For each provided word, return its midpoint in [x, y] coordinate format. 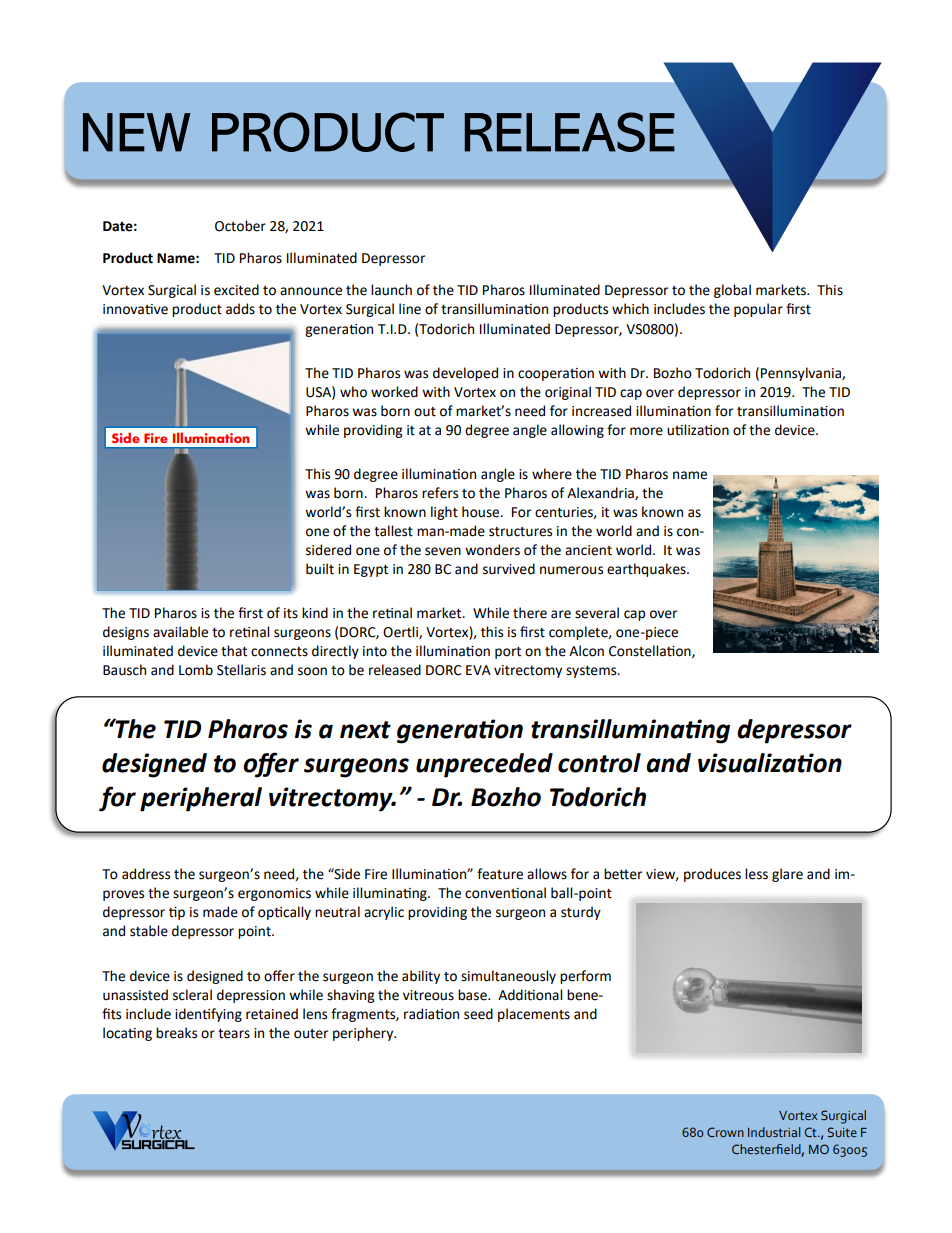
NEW [137, 132]
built [320, 569]
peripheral [201, 799]
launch [391, 290]
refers [440, 493]
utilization [698, 430]
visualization [770, 763]
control [599, 763]
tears [234, 1034]
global [732, 291]
